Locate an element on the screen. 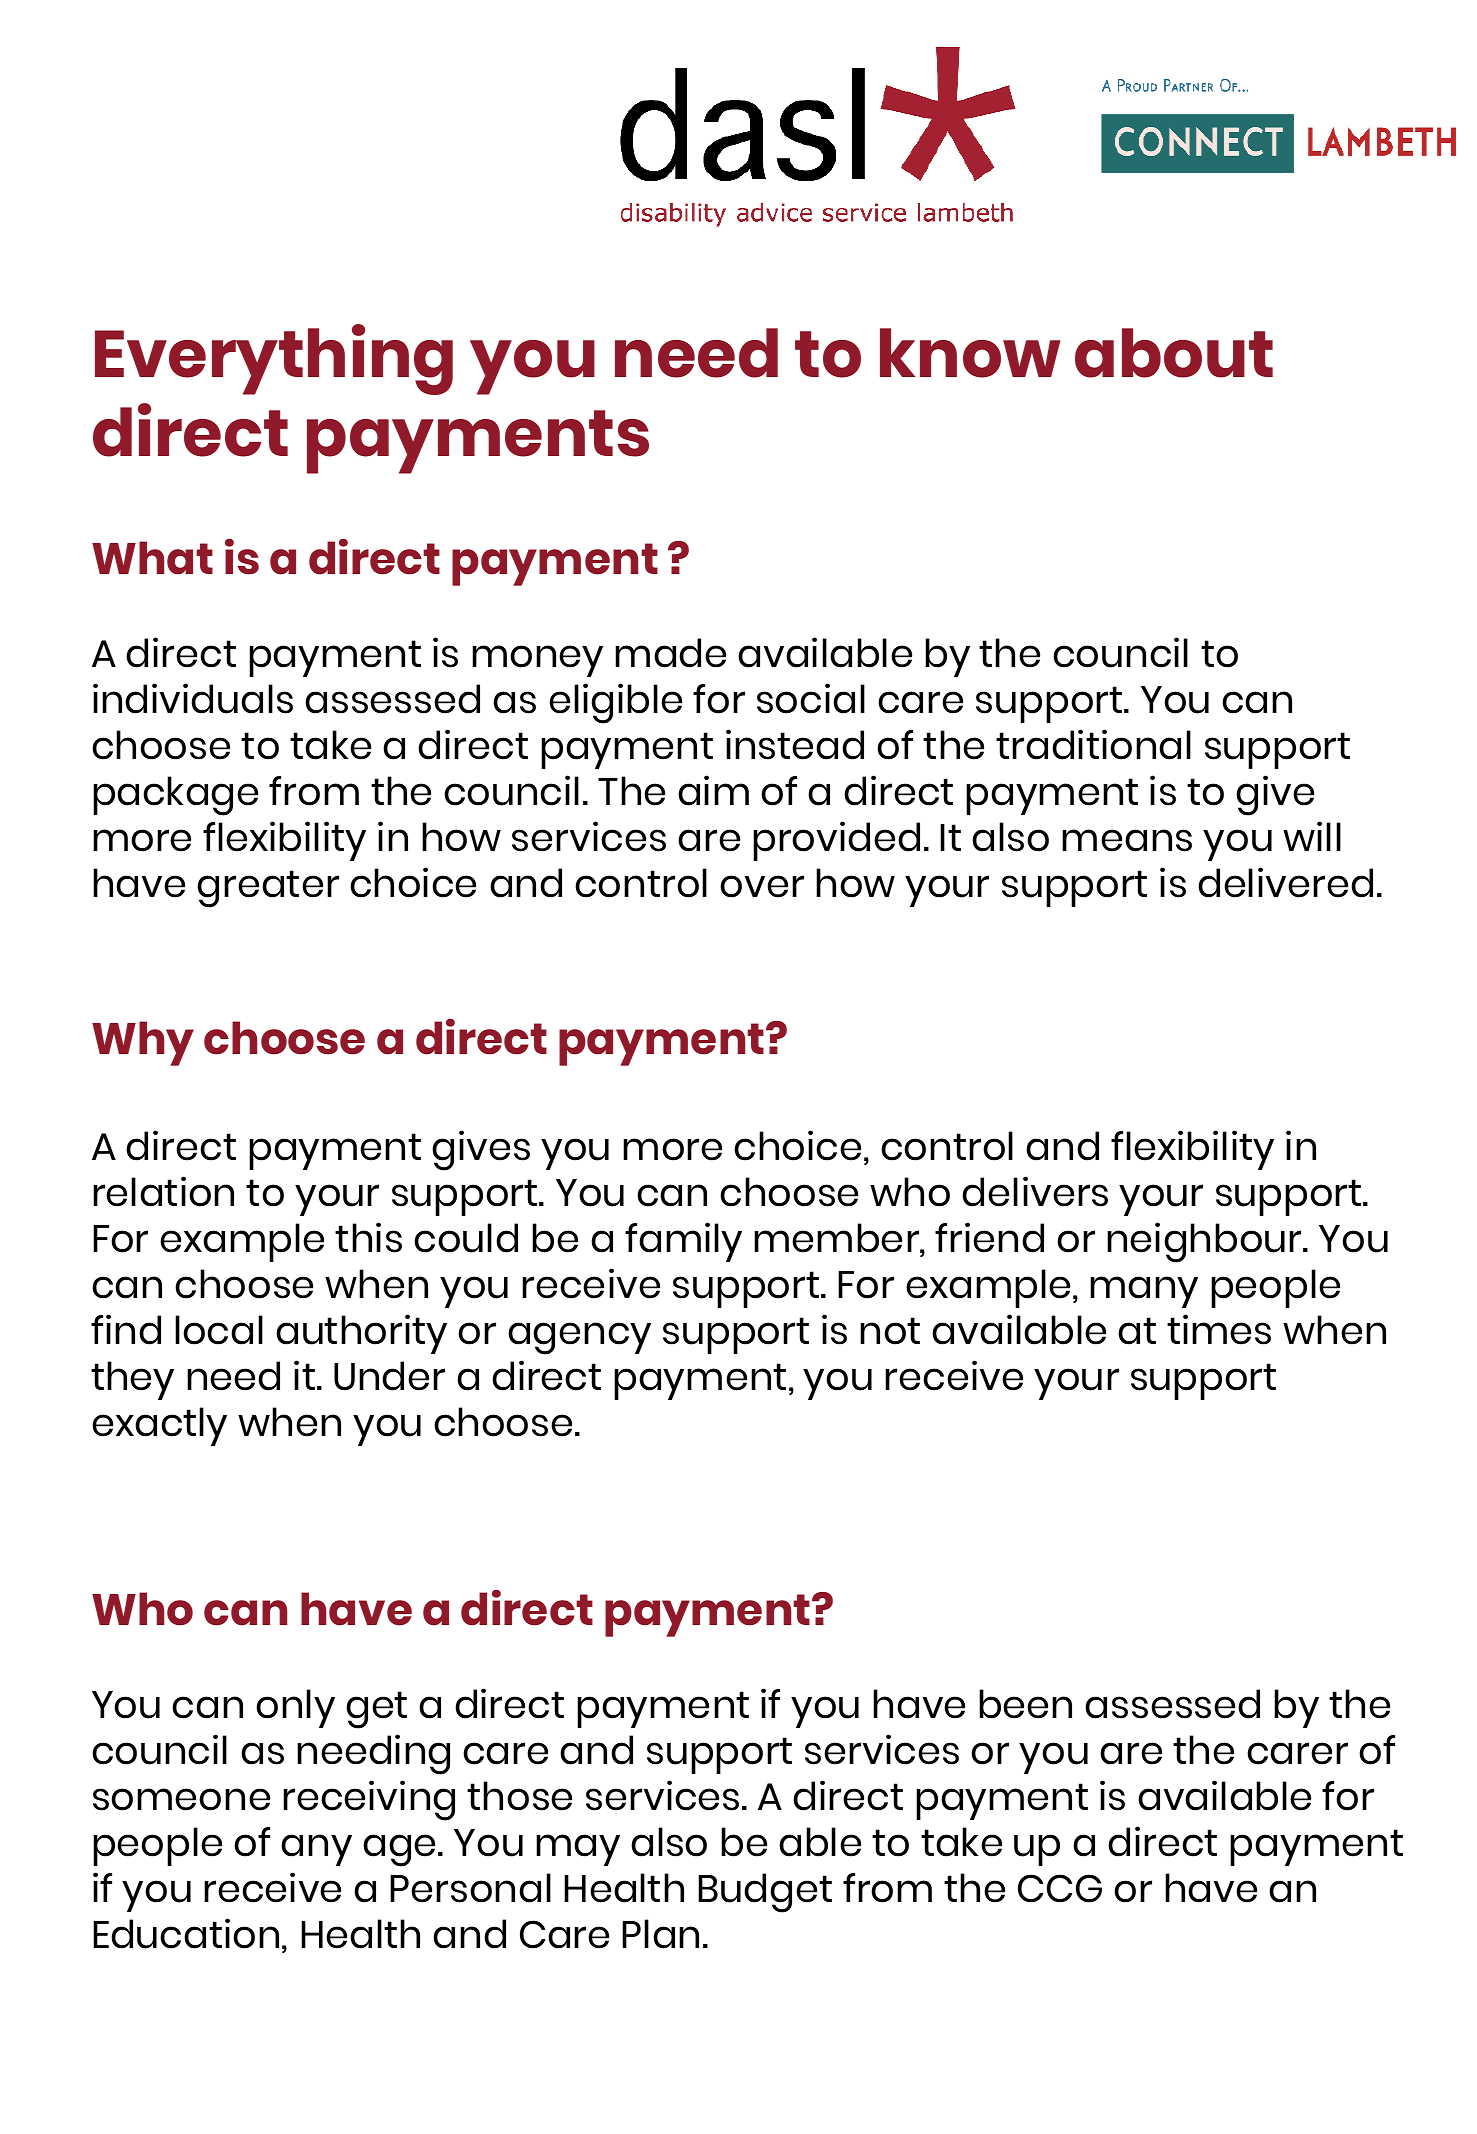 The width and height of the screenshot is (1477, 2134). Everything is located at coordinates (274, 359).
